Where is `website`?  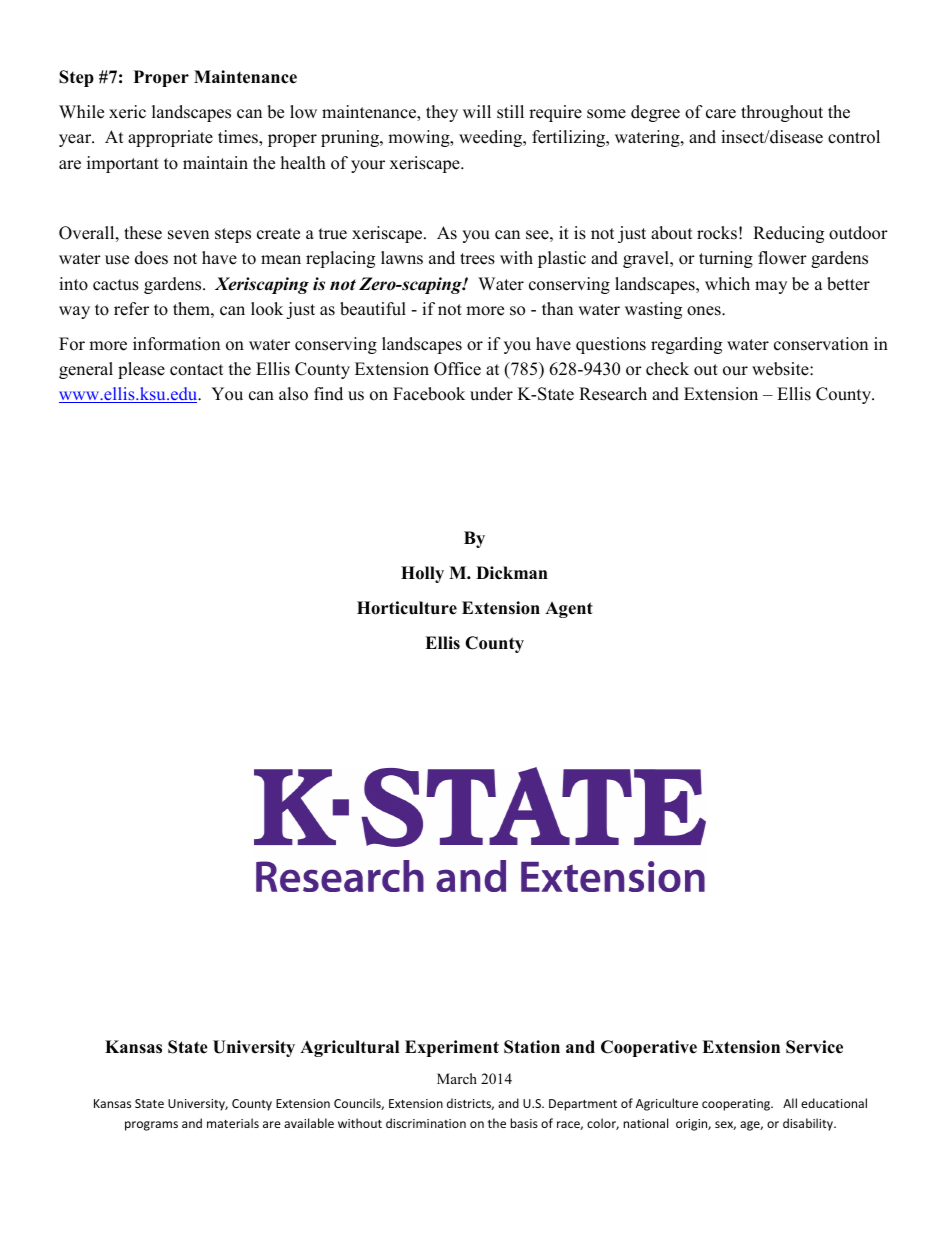
website is located at coordinates (781, 369).
